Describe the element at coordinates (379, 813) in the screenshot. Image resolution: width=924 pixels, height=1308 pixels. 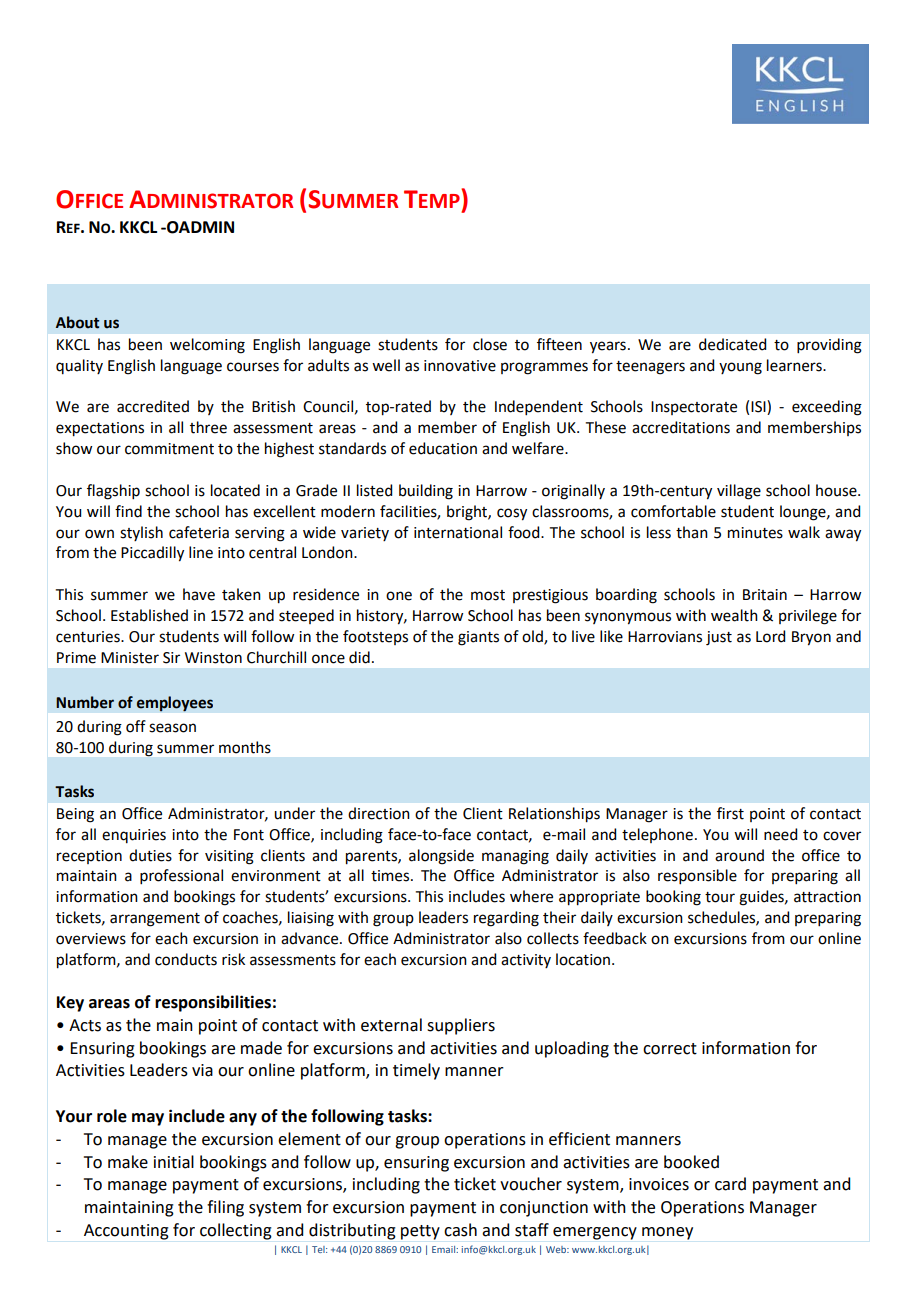
I see `direction` at that location.
